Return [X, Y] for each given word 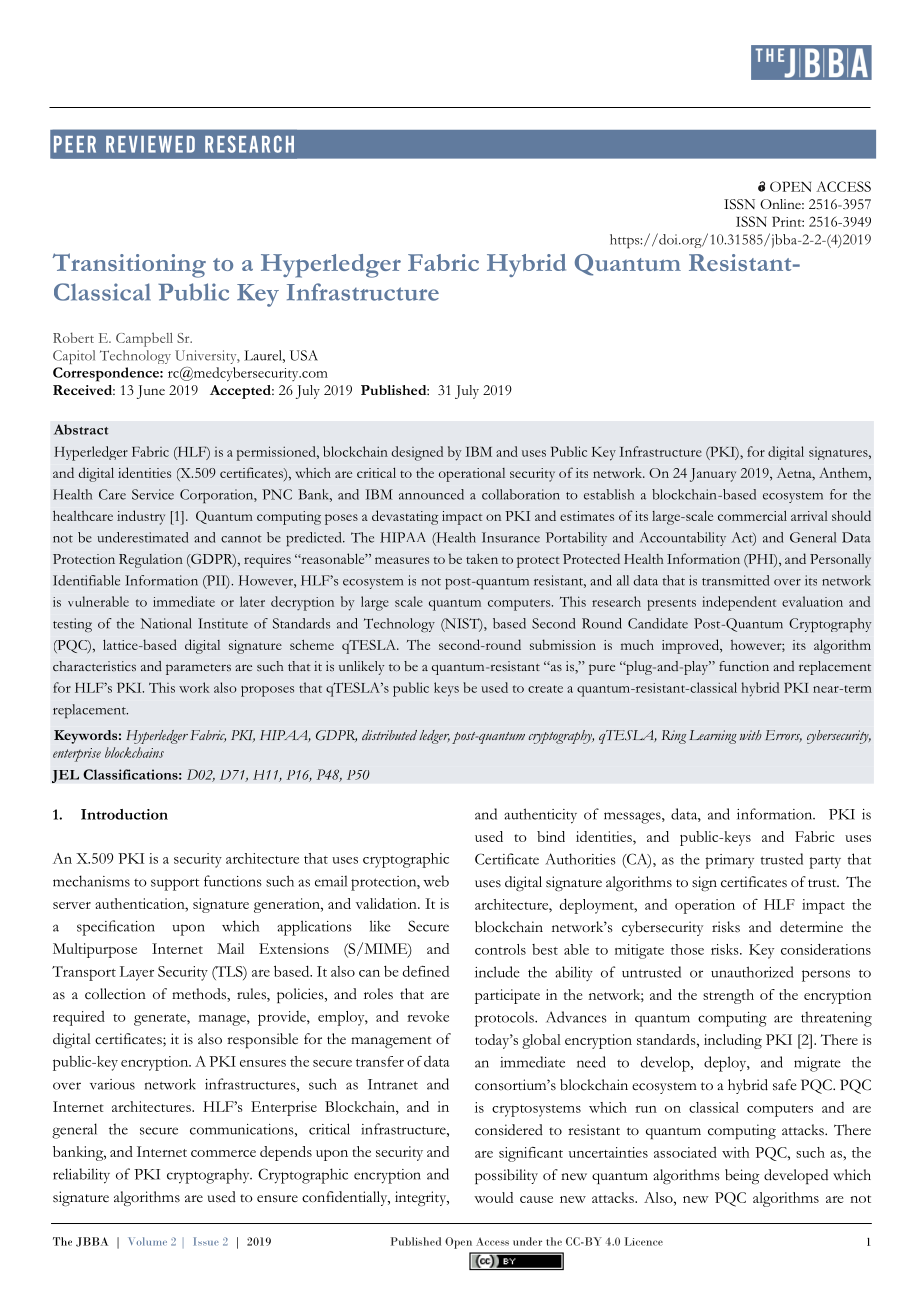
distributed [389, 735]
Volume [147, 1241]
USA [304, 355]
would [493, 1197]
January [713, 475]
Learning [713, 737]
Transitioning [129, 265]
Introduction [124, 814]
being [742, 1176]
